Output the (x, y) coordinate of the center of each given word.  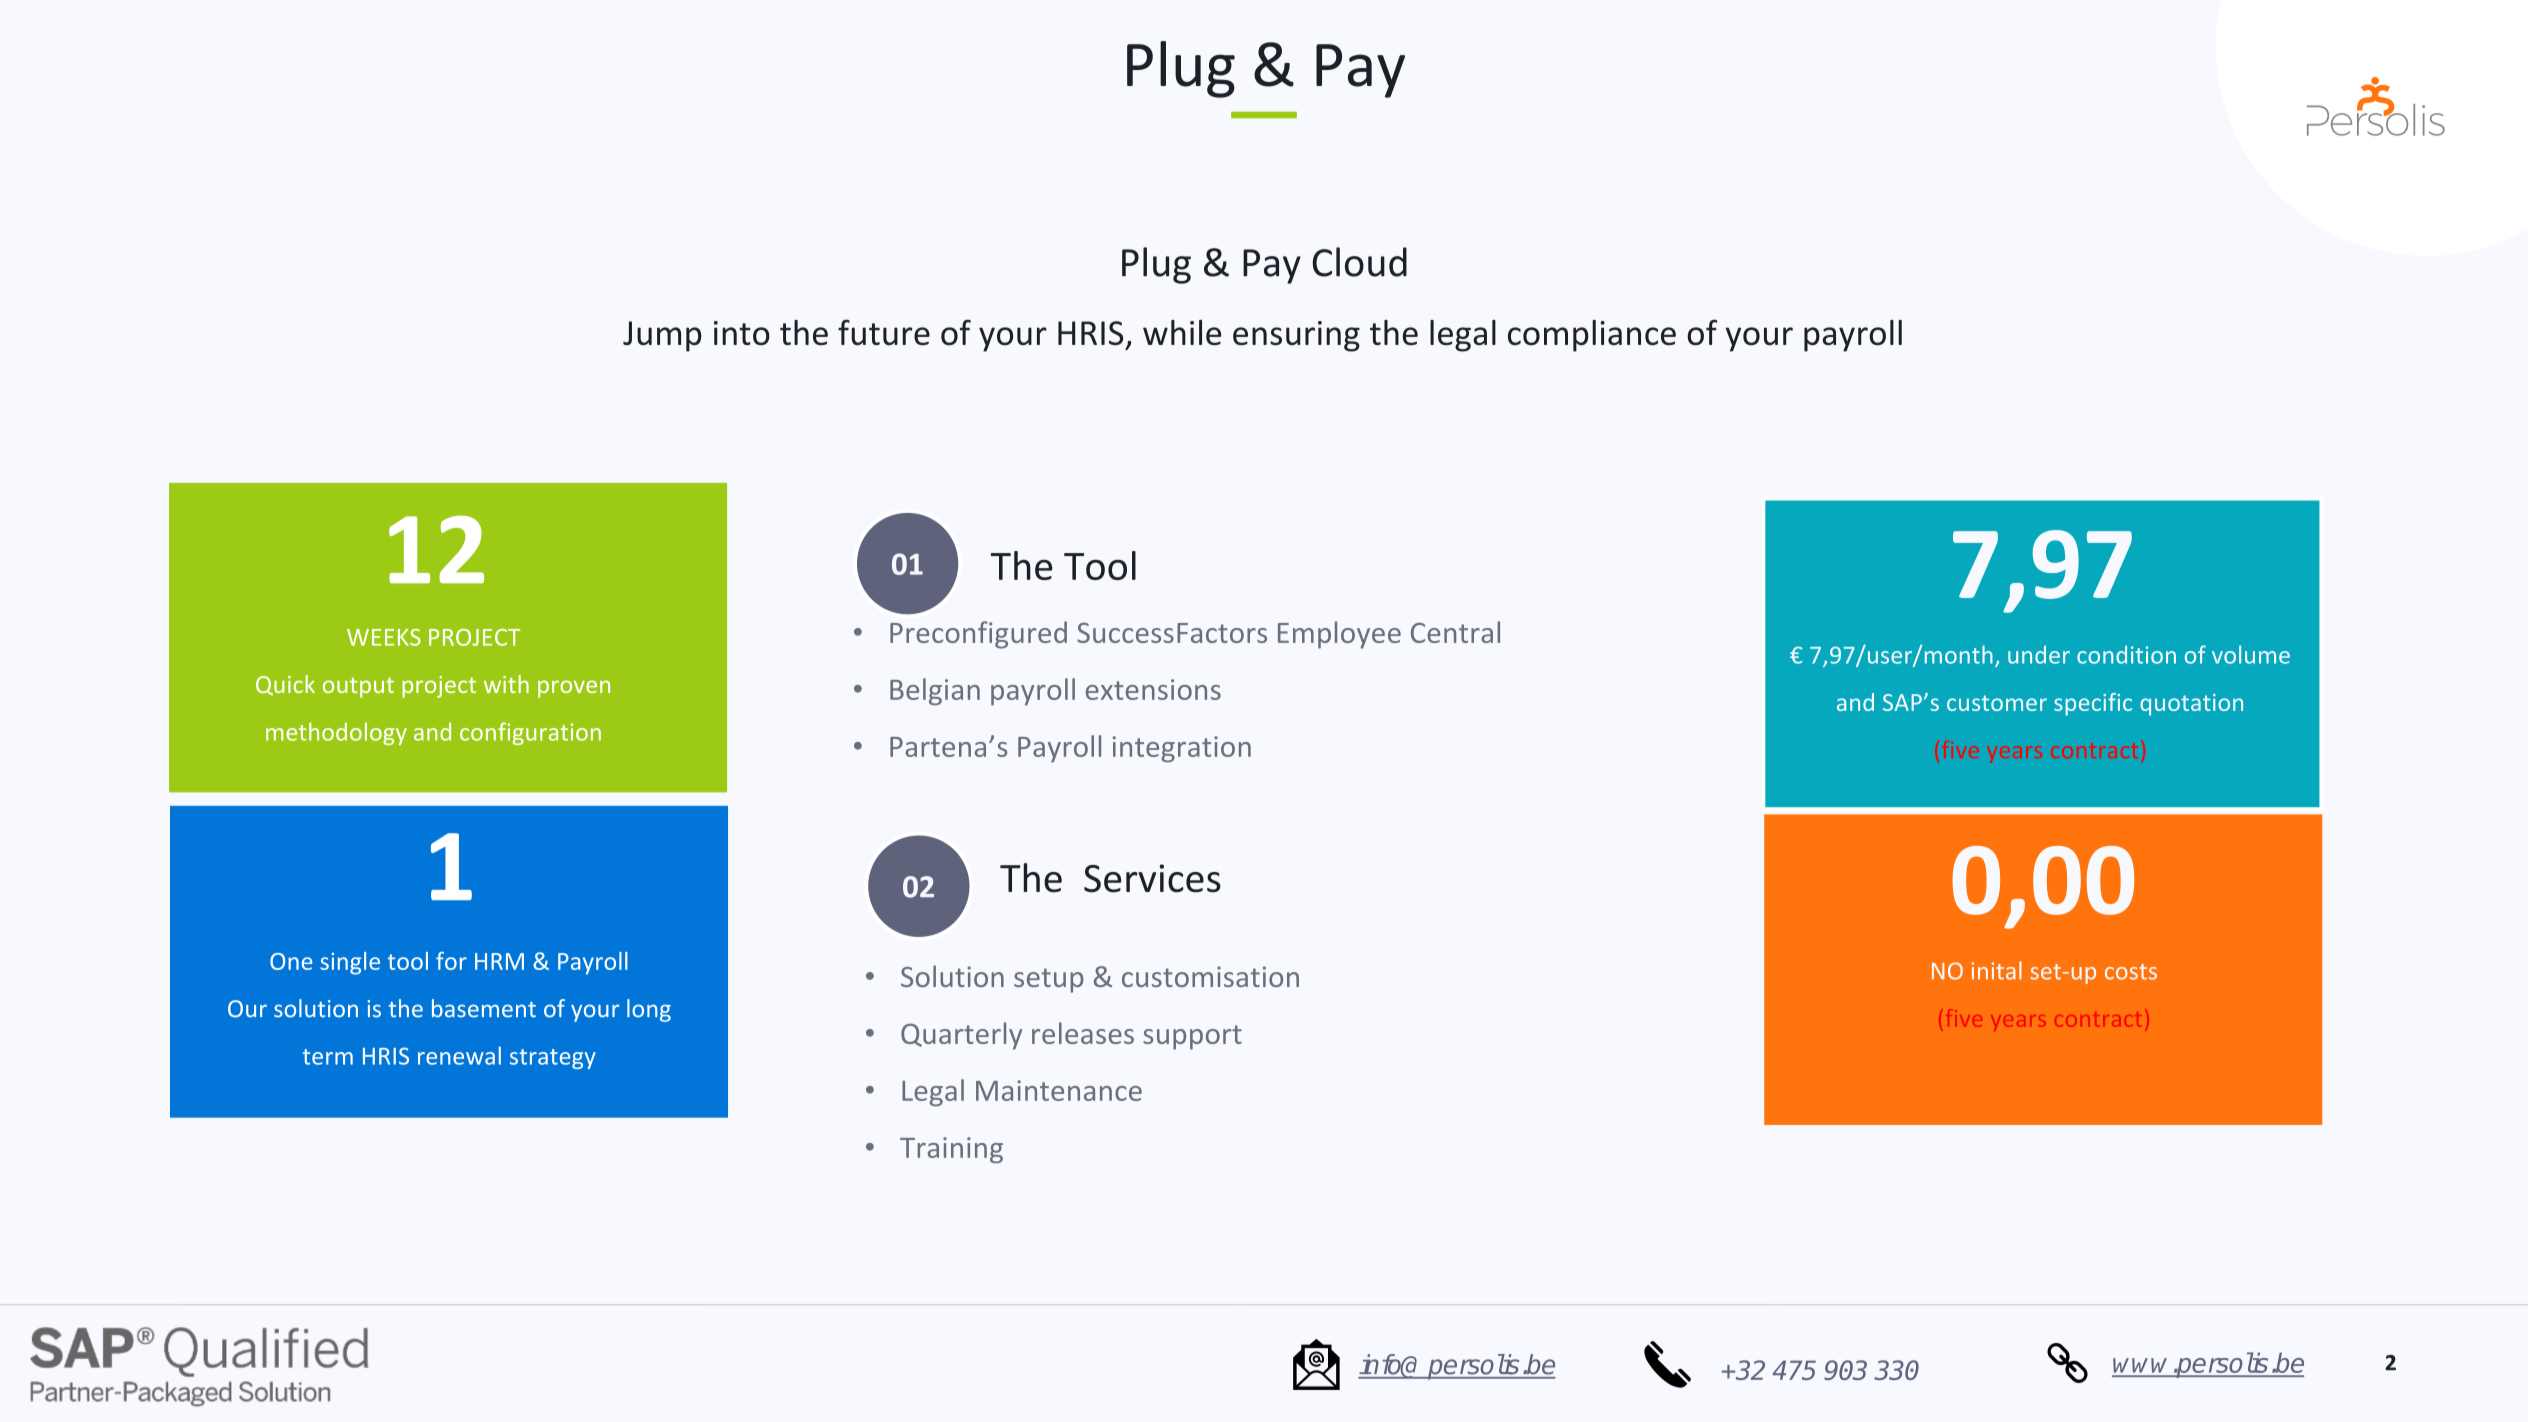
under (2039, 655)
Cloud (1359, 262)
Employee (1339, 635)
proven (574, 689)
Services (1152, 878)
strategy (553, 1059)
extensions (1153, 689)
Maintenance (1059, 1090)
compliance (1592, 336)
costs (2131, 972)
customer (1997, 703)
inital (1997, 970)
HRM (499, 961)
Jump (662, 336)
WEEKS (384, 637)
